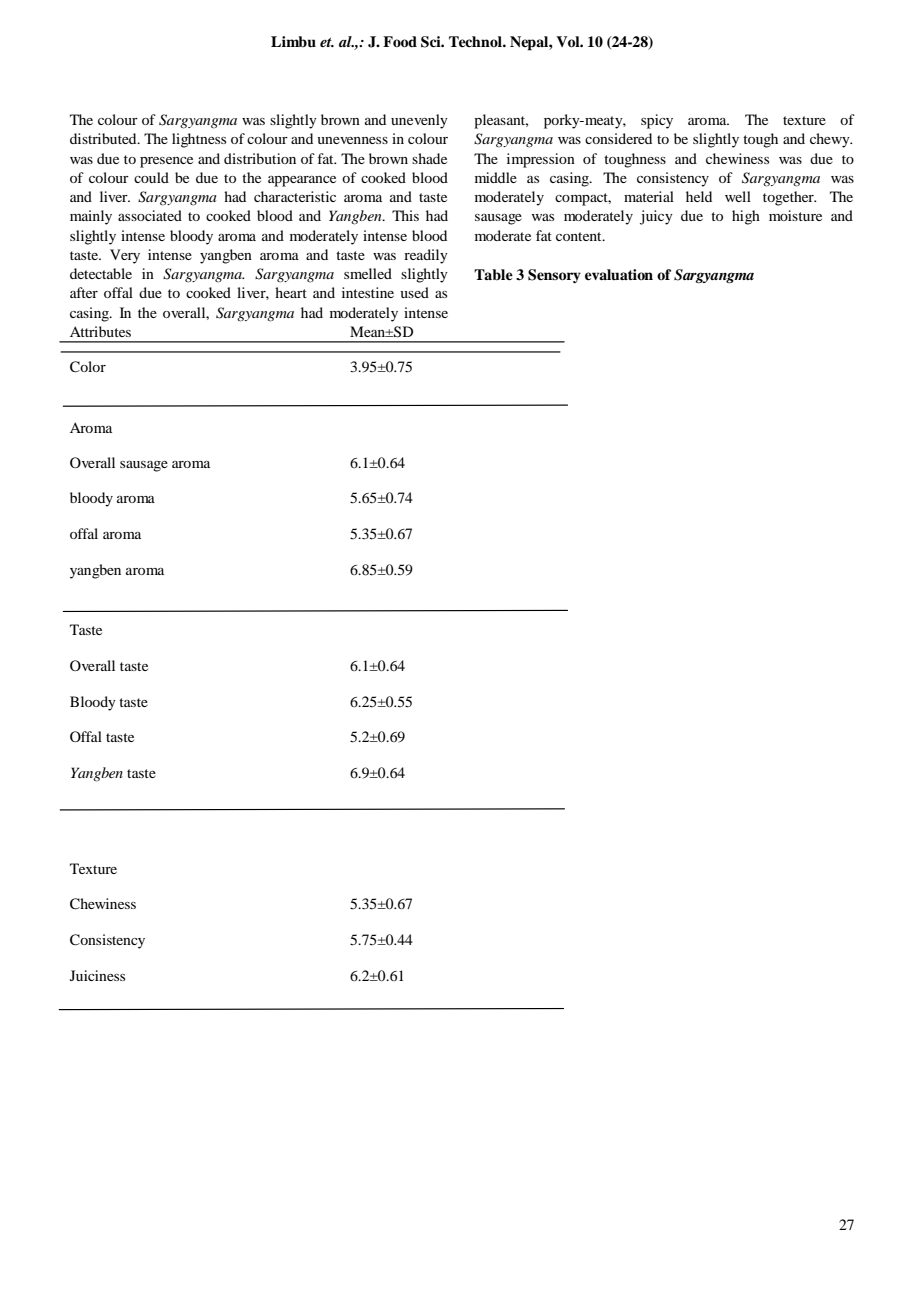 The image size is (924, 1305). Describe the element at coordinates (199, 140) in the page. I see `lightness` at that location.
